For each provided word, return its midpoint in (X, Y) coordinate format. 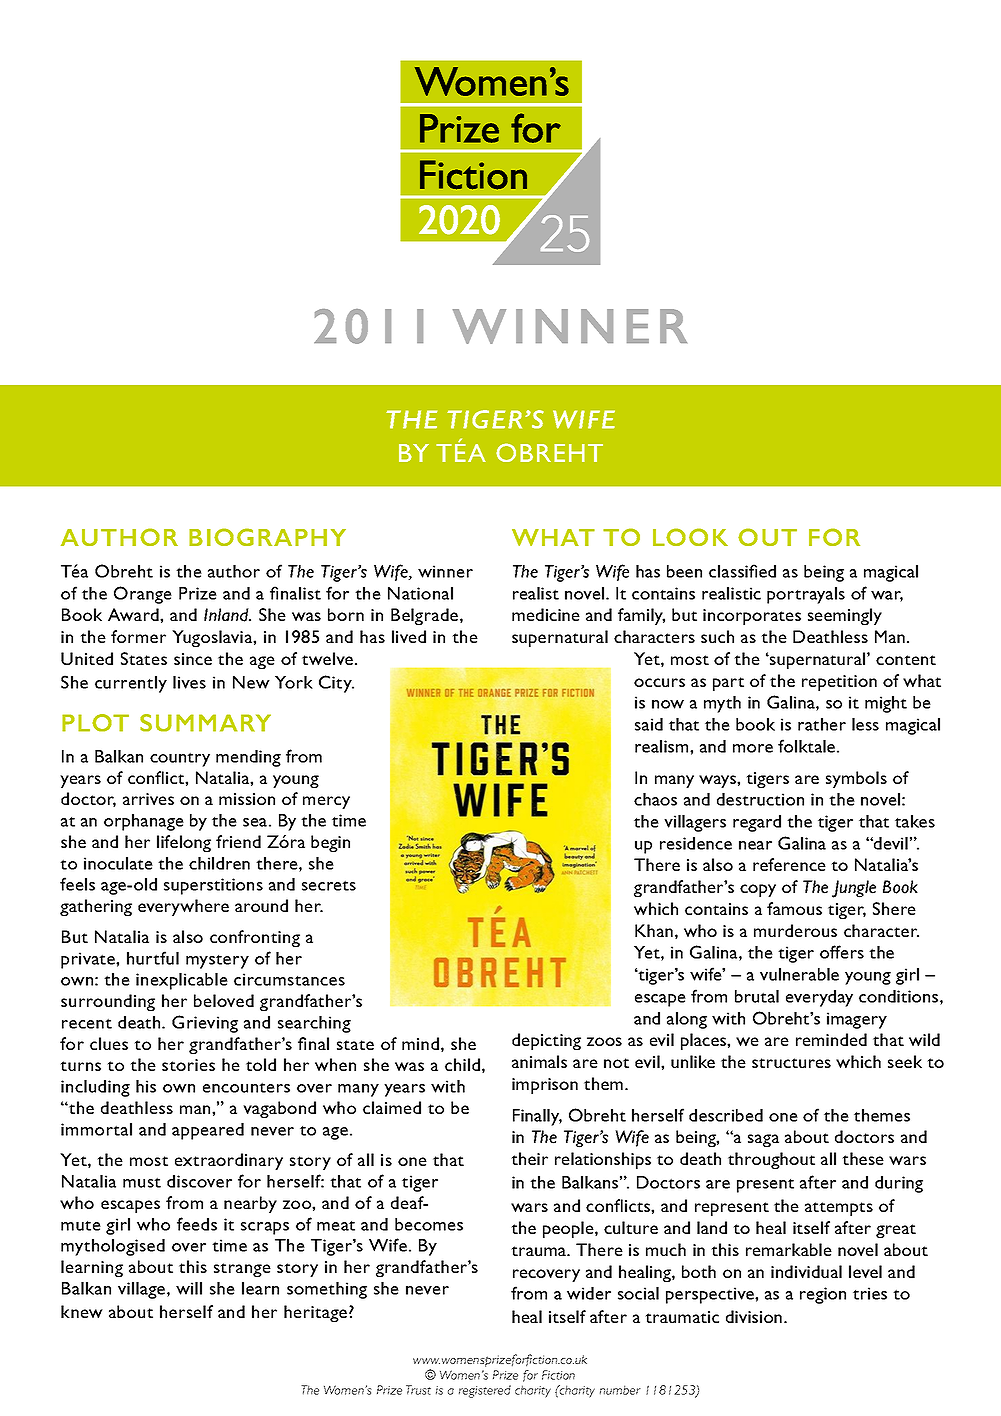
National (420, 593)
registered (485, 1391)
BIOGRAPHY (267, 537)
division (755, 1316)
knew (82, 1311)
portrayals (806, 595)
